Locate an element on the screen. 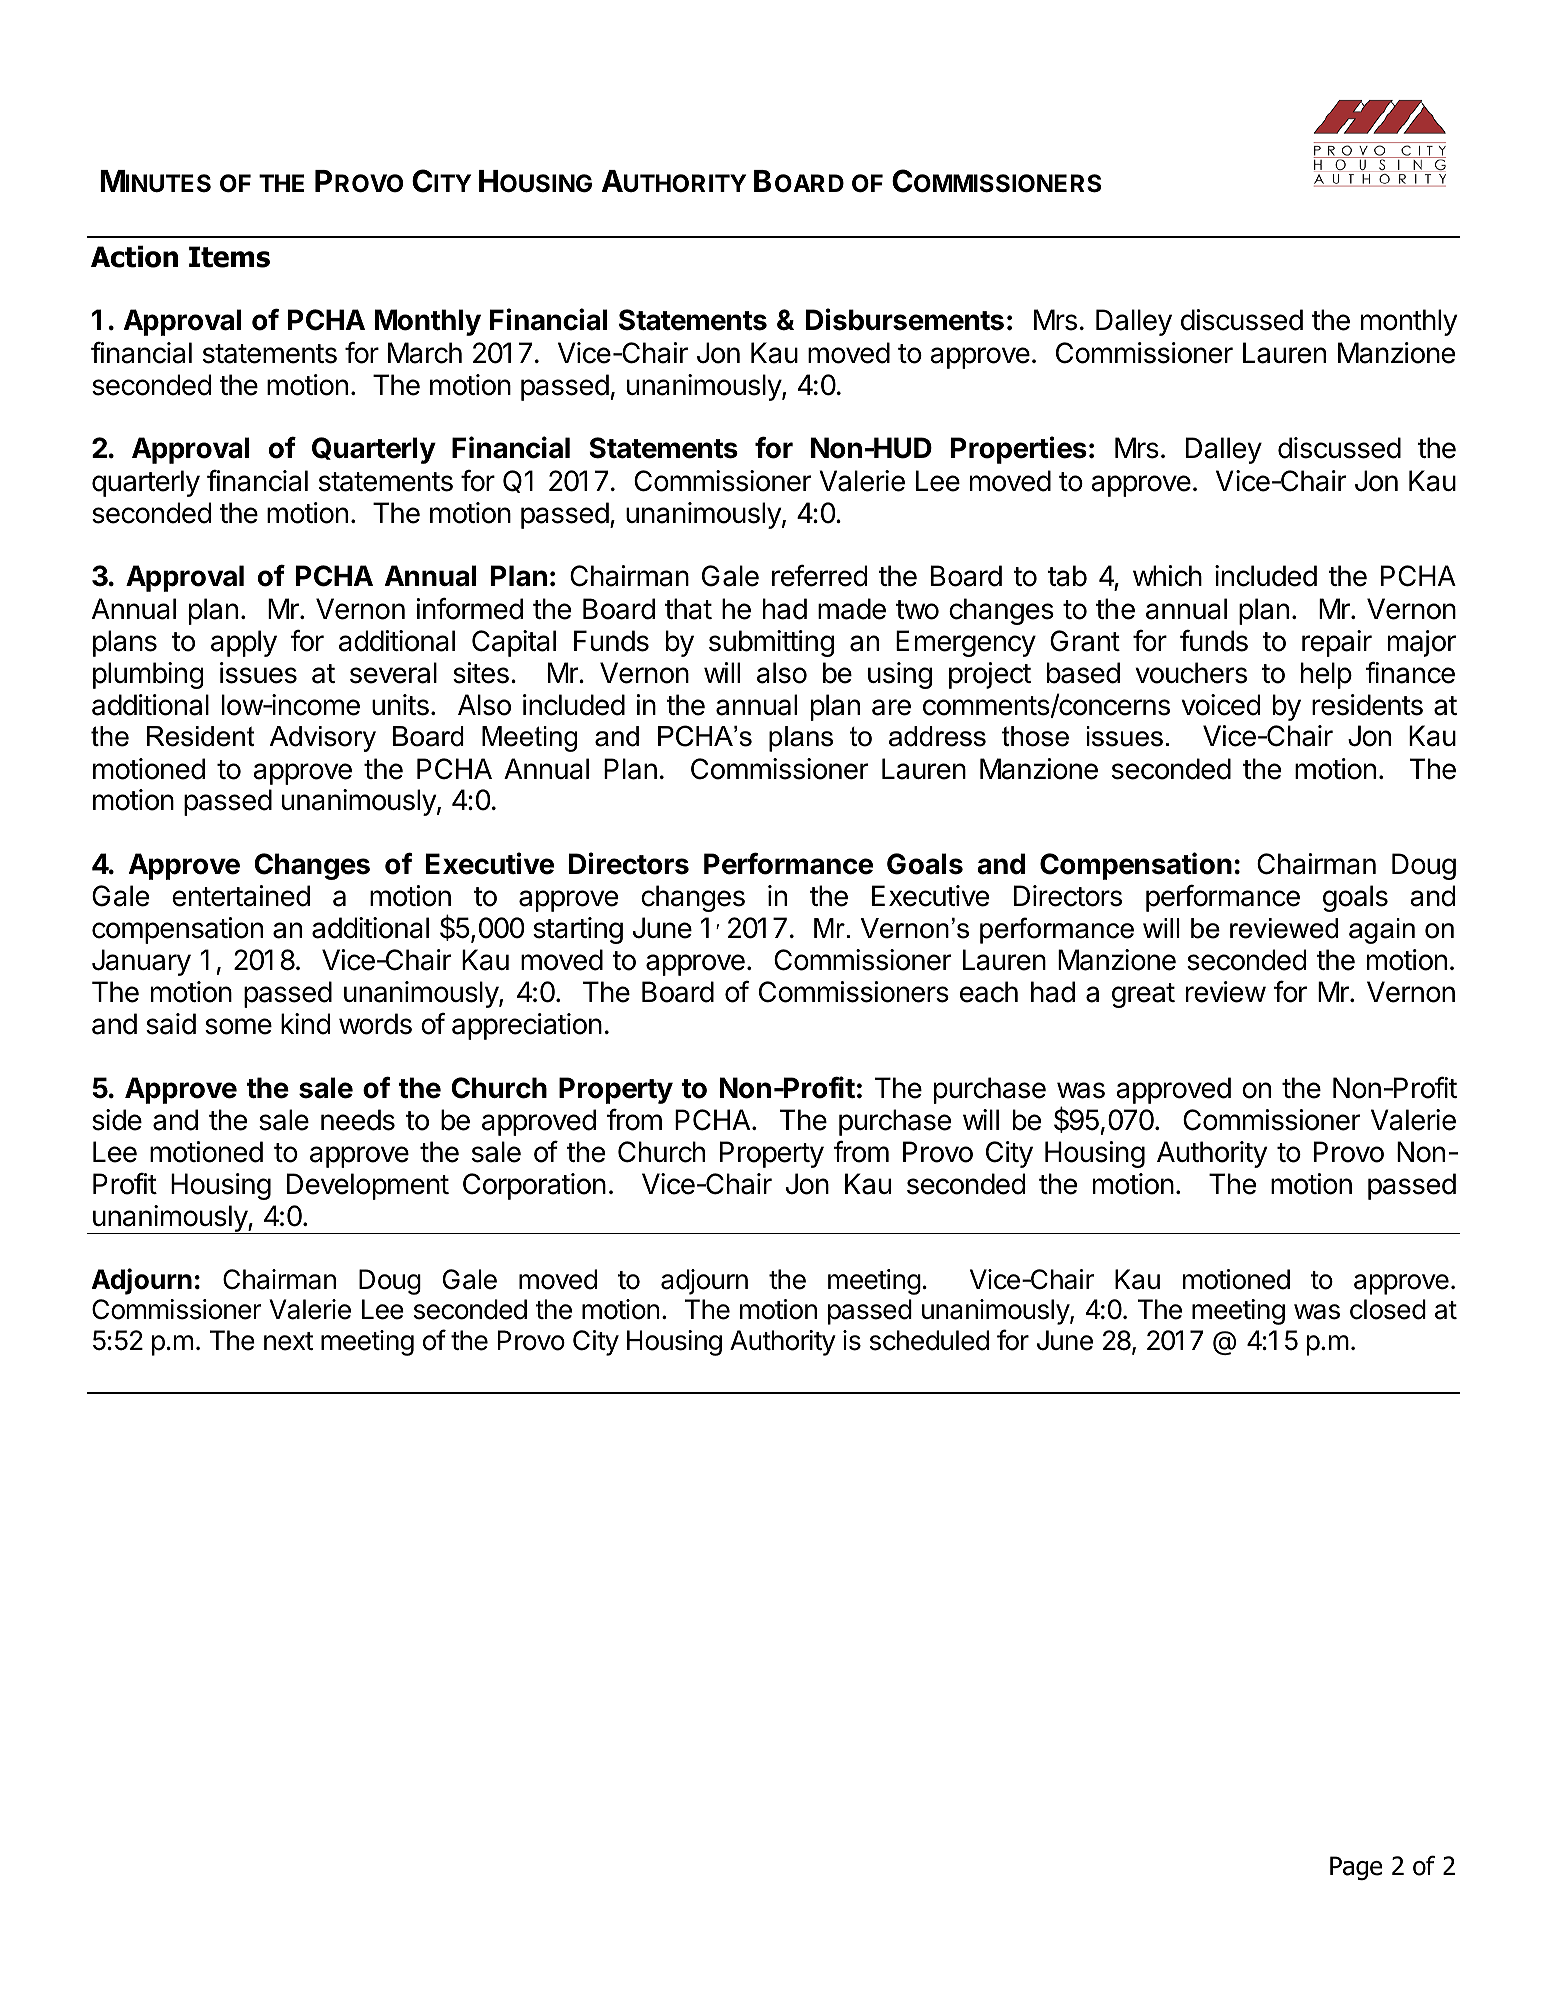 This screenshot has height=2002, width=1547. Items is located at coordinates (229, 257).
